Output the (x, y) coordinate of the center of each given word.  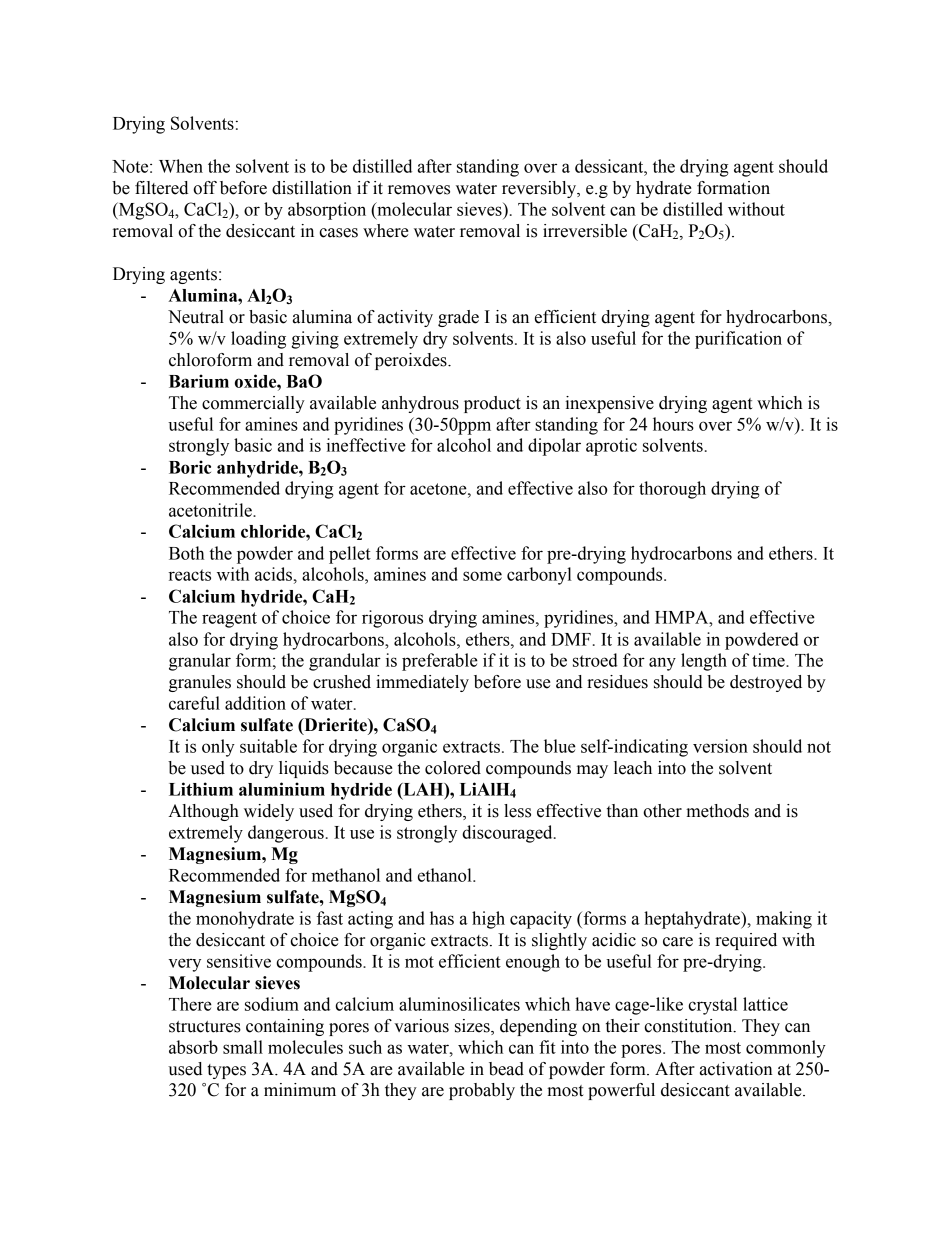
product (492, 404)
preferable (440, 662)
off (205, 188)
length (704, 662)
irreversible (585, 231)
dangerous (286, 834)
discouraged (508, 834)
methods (717, 811)
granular (200, 662)
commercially (253, 404)
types (226, 1071)
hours (673, 424)
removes (419, 190)
